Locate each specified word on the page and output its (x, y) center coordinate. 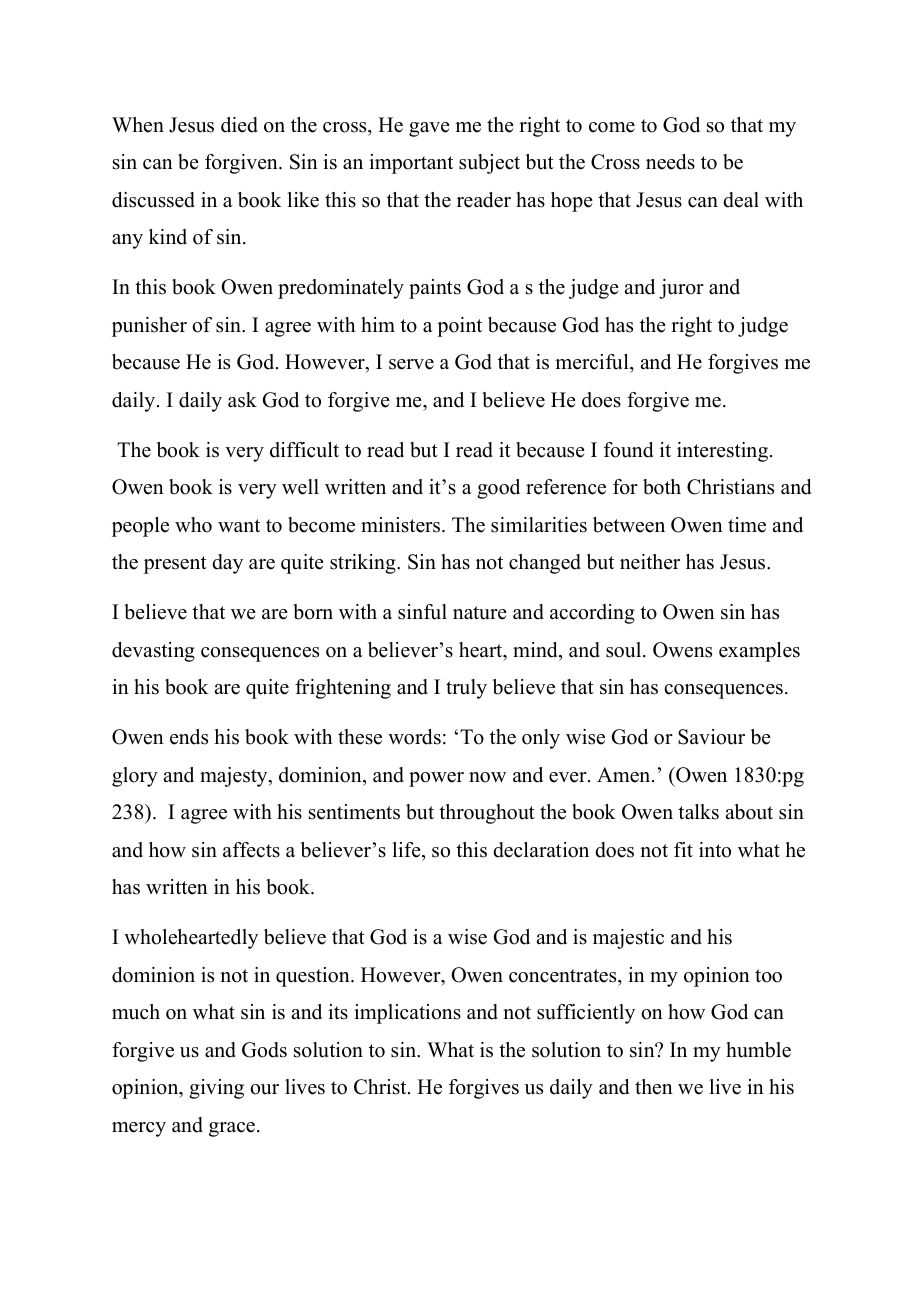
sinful (422, 612)
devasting (153, 652)
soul (625, 650)
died (239, 125)
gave (429, 129)
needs (670, 162)
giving (216, 1089)
